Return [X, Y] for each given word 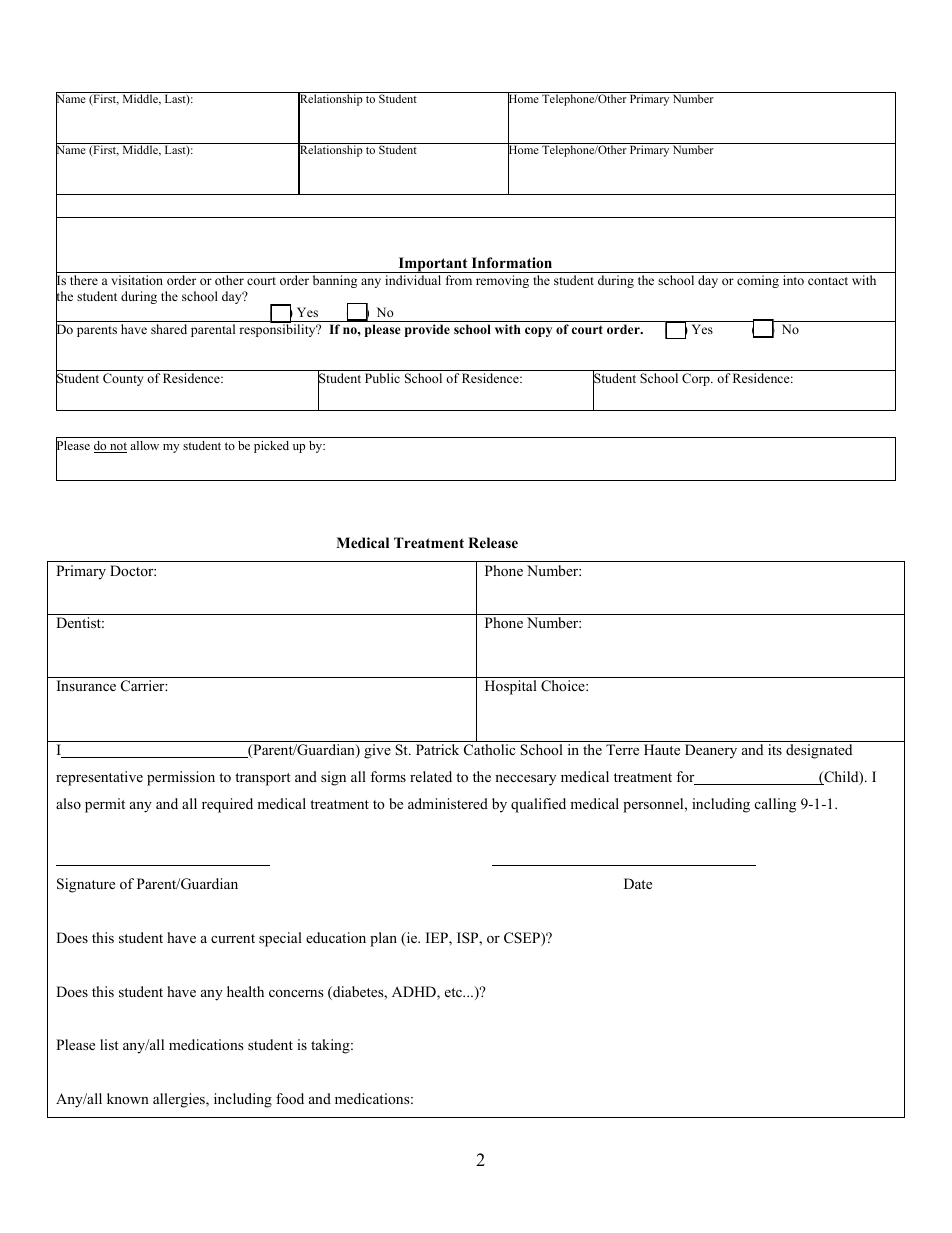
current [233, 938]
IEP [438, 939]
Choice [564, 686]
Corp [697, 379]
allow [144, 445]
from [459, 280]
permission [181, 778]
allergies [180, 1100]
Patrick [437, 749]
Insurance [86, 685]
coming [758, 281]
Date [638, 883]
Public [382, 378]
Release [493, 542]
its [775, 749]
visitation [137, 280]
